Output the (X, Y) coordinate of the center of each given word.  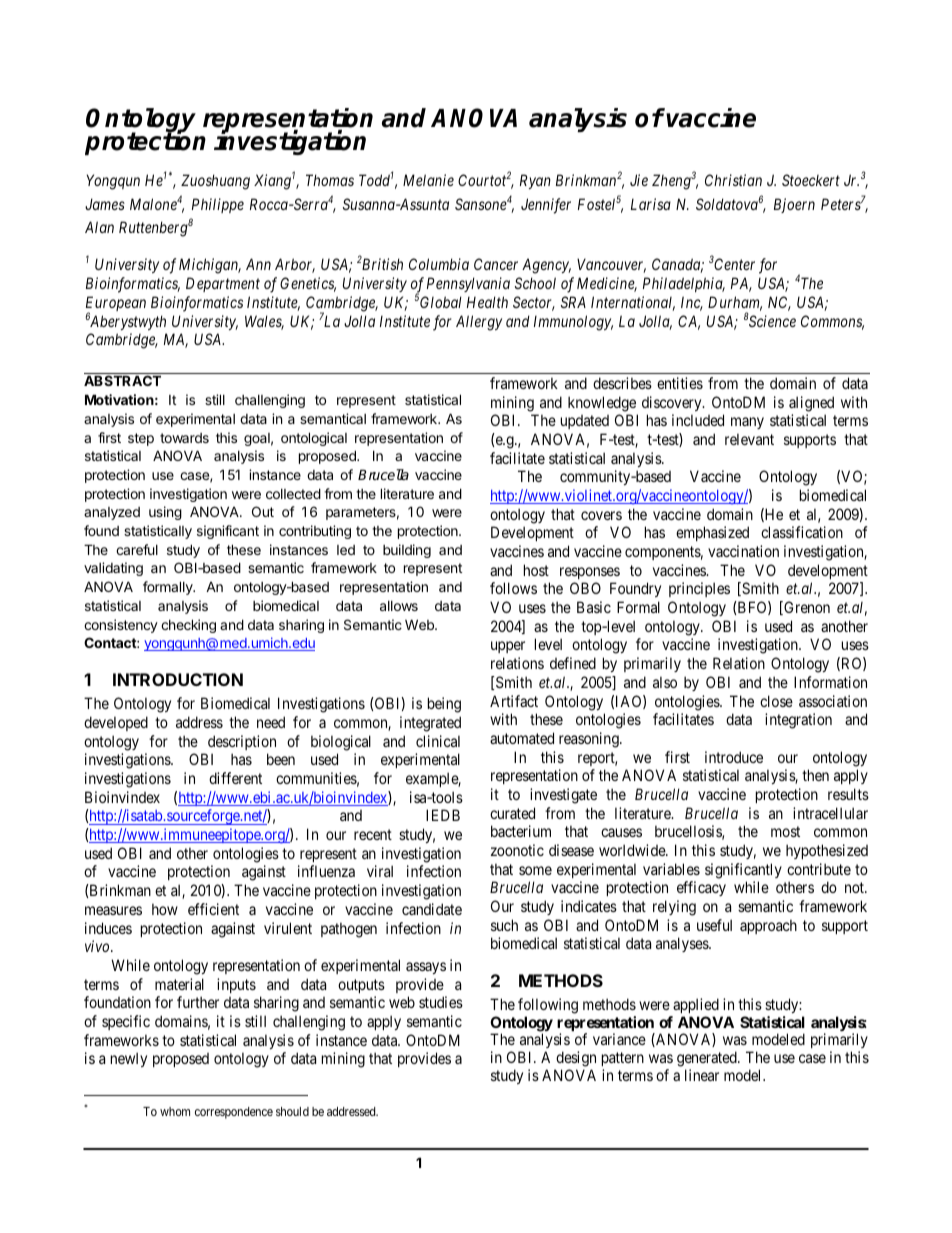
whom (175, 1111)
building (407, 551)
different (235, 778)
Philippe (218, 205)
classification (802, 532)
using (165, 513)
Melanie (428, 180)
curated (512, 813)
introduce (734, 757)
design (575, 1060)
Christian (733, 180)
